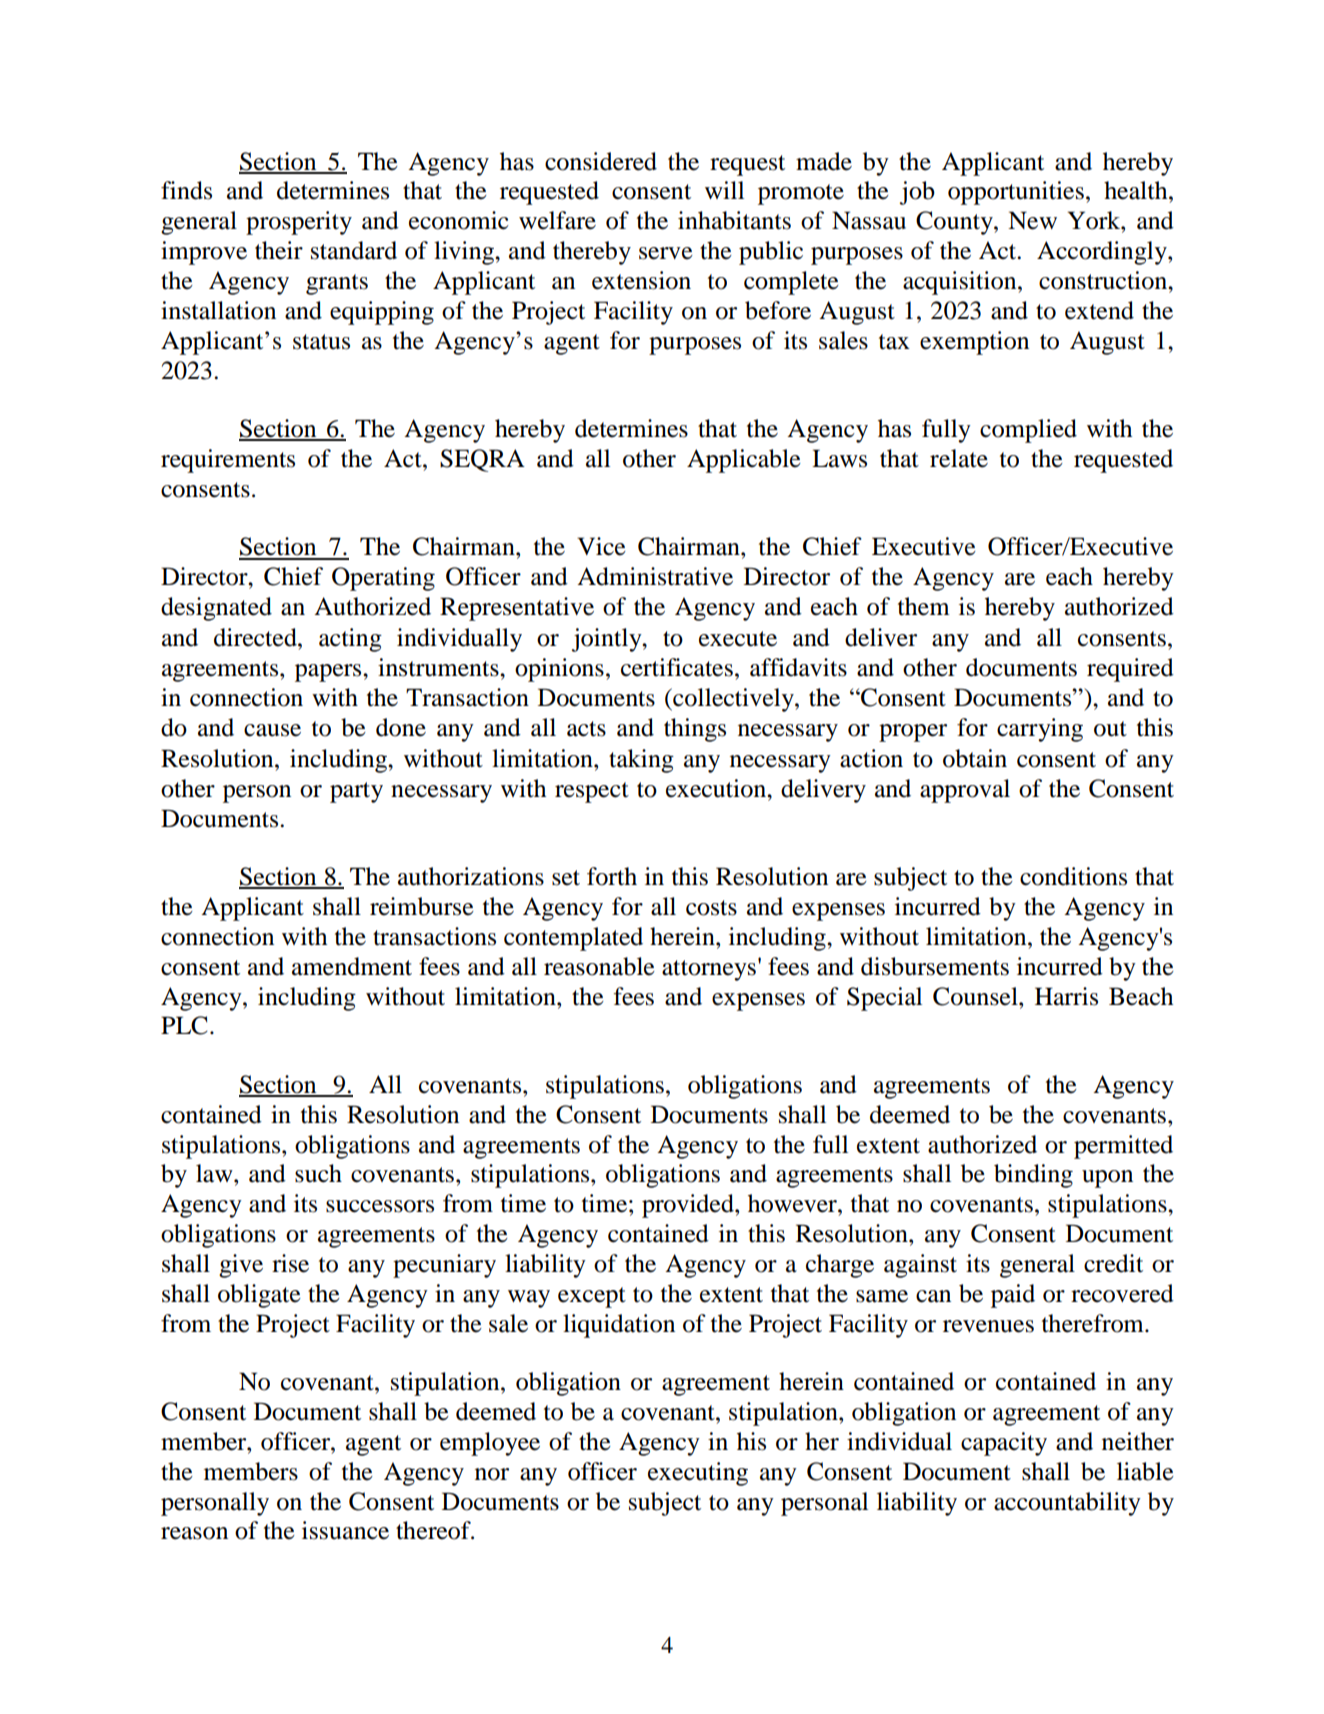  Describe the element at coordinates (1016, 193) in the image. I see `opportunities` at that location.
